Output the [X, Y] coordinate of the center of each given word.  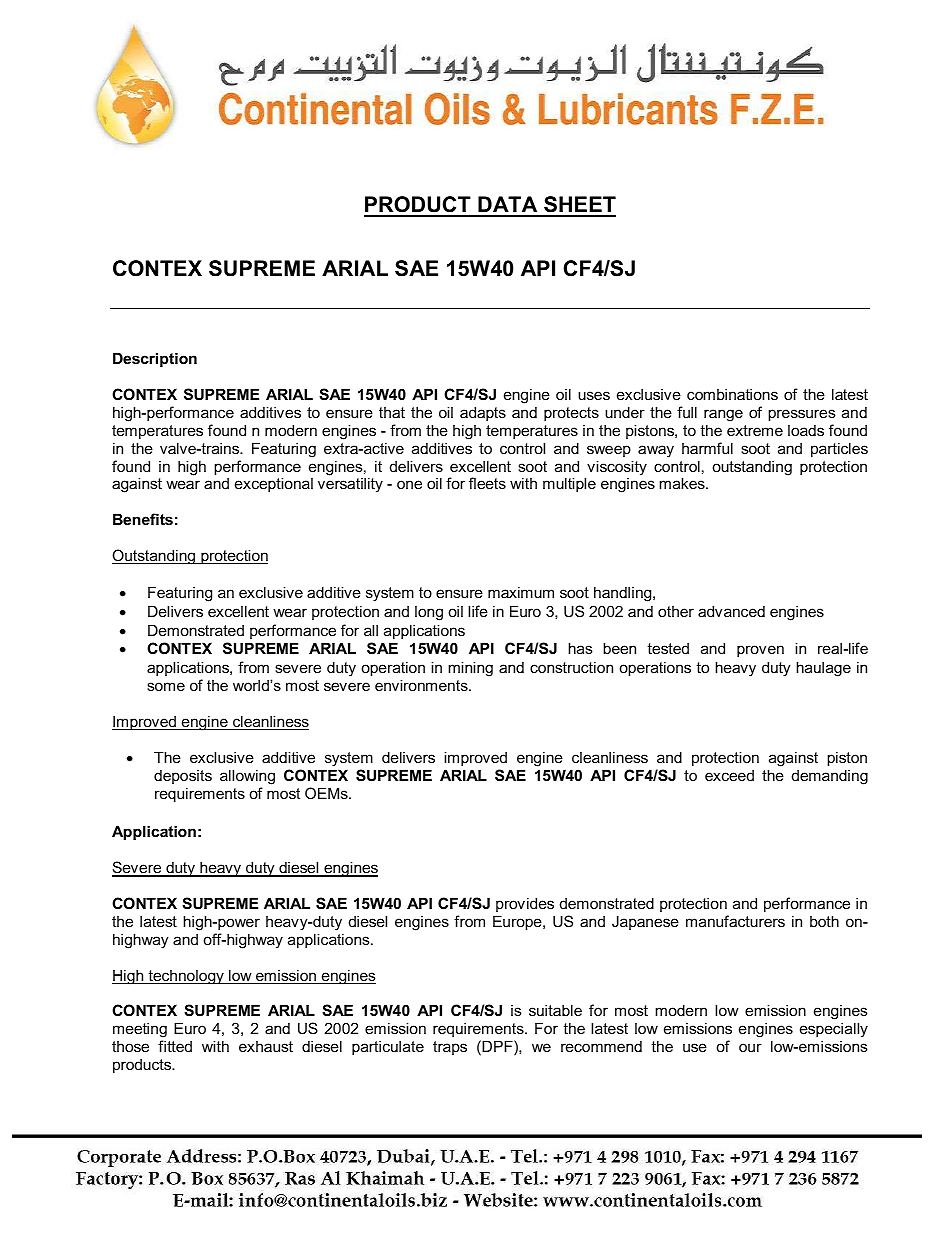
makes [683, 483]
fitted [175, 1046]
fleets [487, 483]
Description [155, 359]
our [750, 1047]
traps [450, 1048]
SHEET [579, 206]
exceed [729, 775]
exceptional [274, 484]
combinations [732, 394]
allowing [247, 777]
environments [422, 685]
